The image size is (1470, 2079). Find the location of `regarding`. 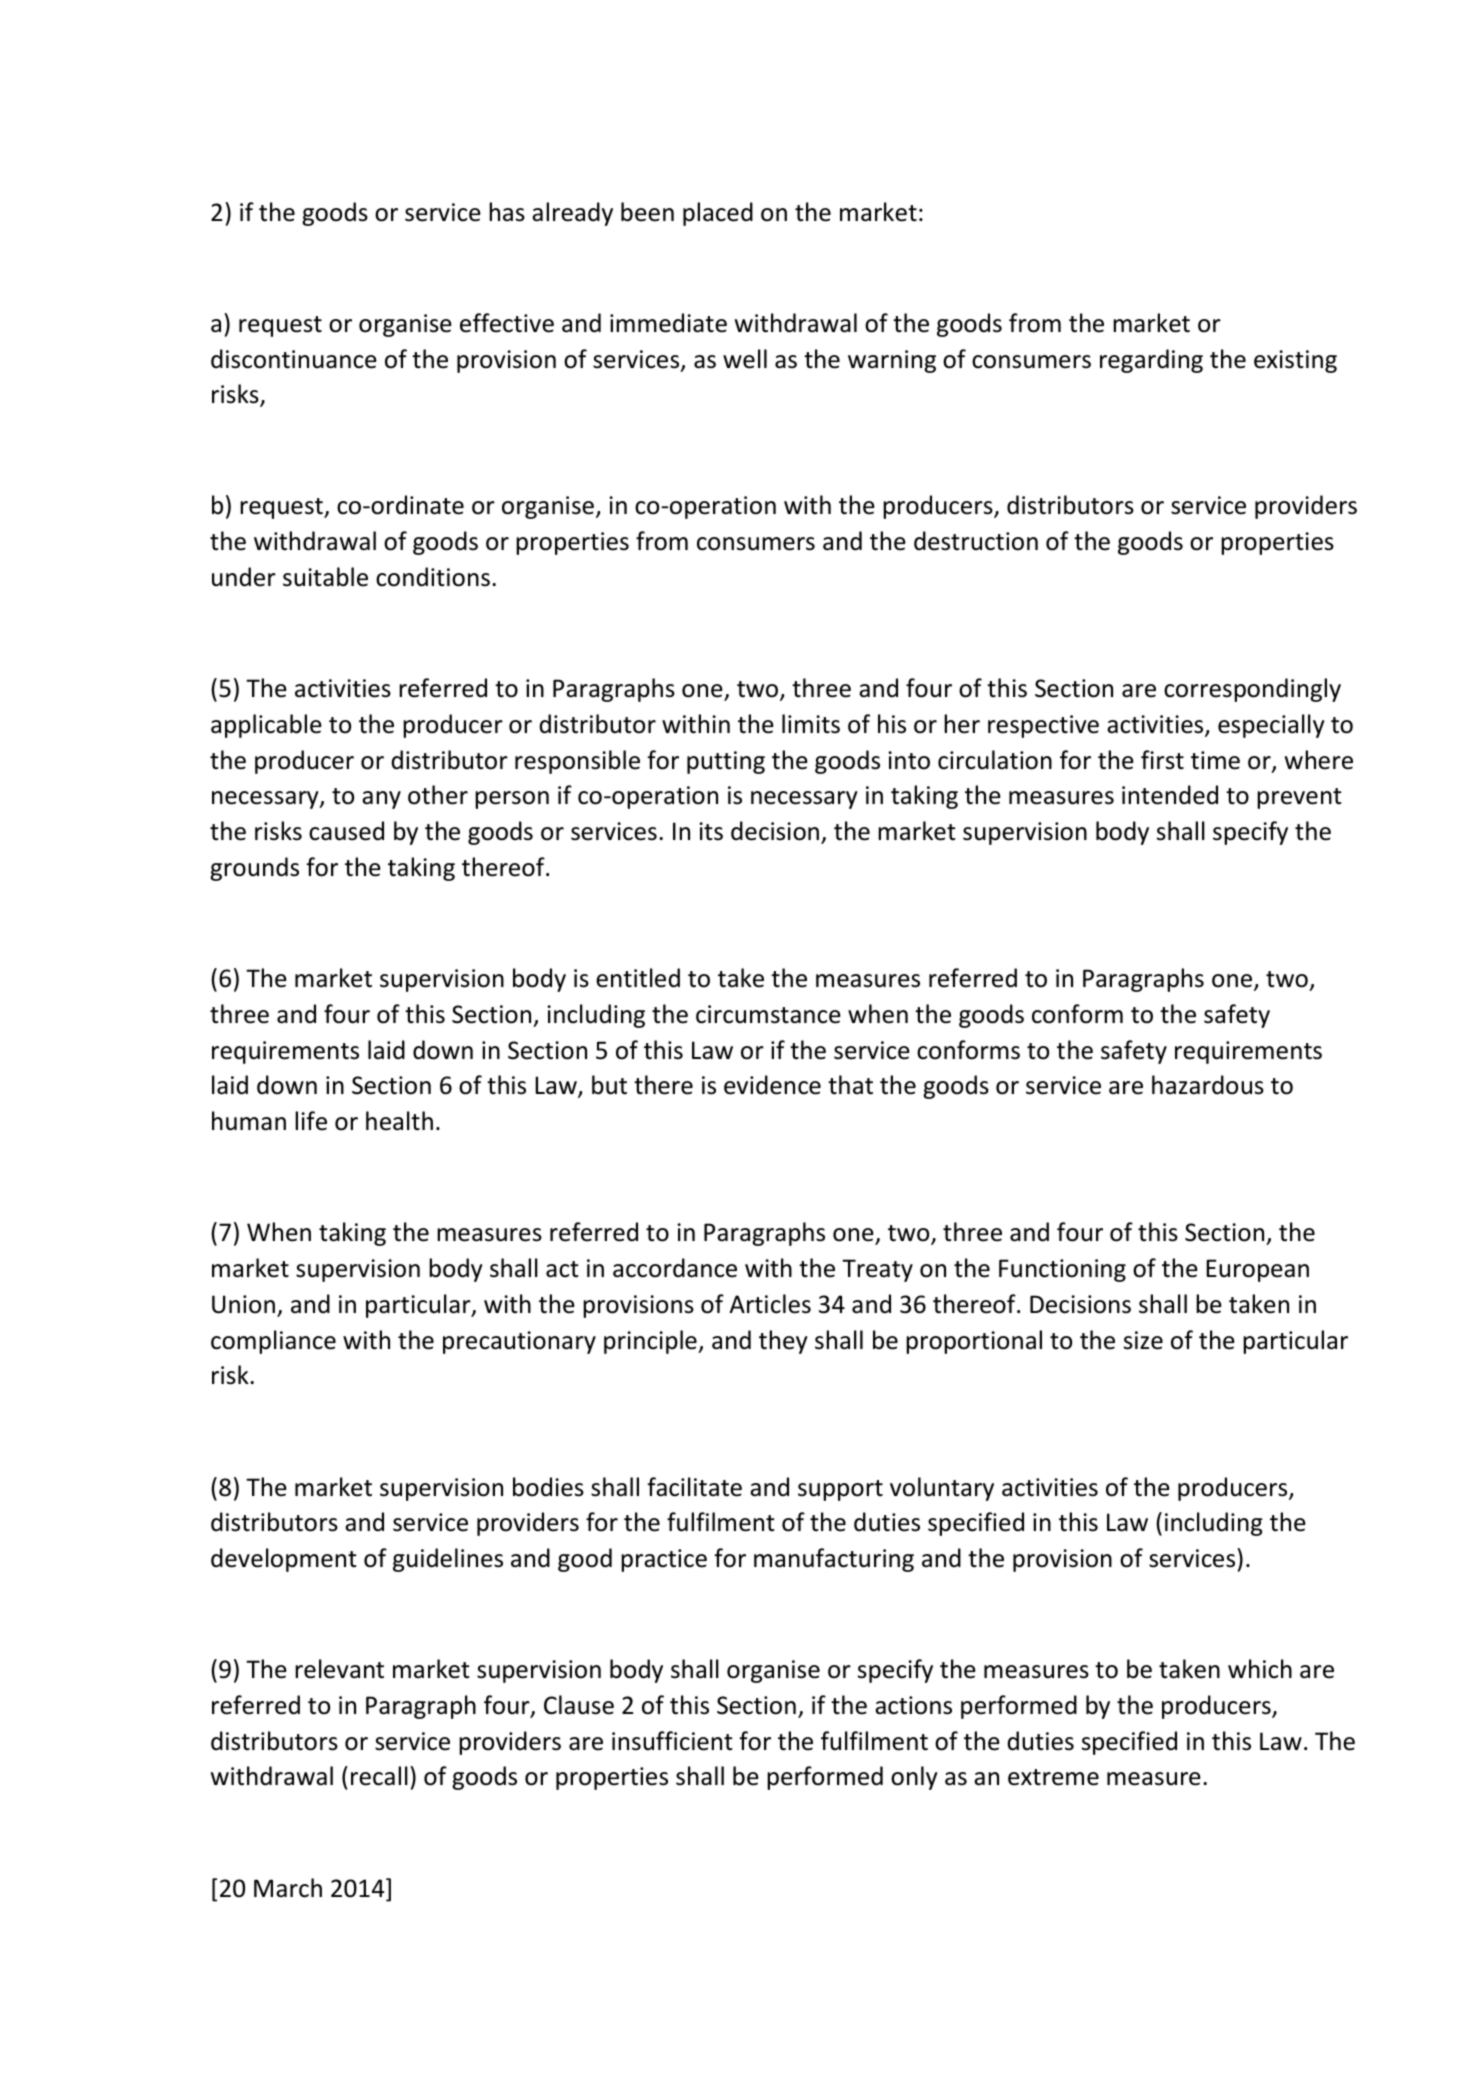

regarding is located at coordinates (1151, 361).
